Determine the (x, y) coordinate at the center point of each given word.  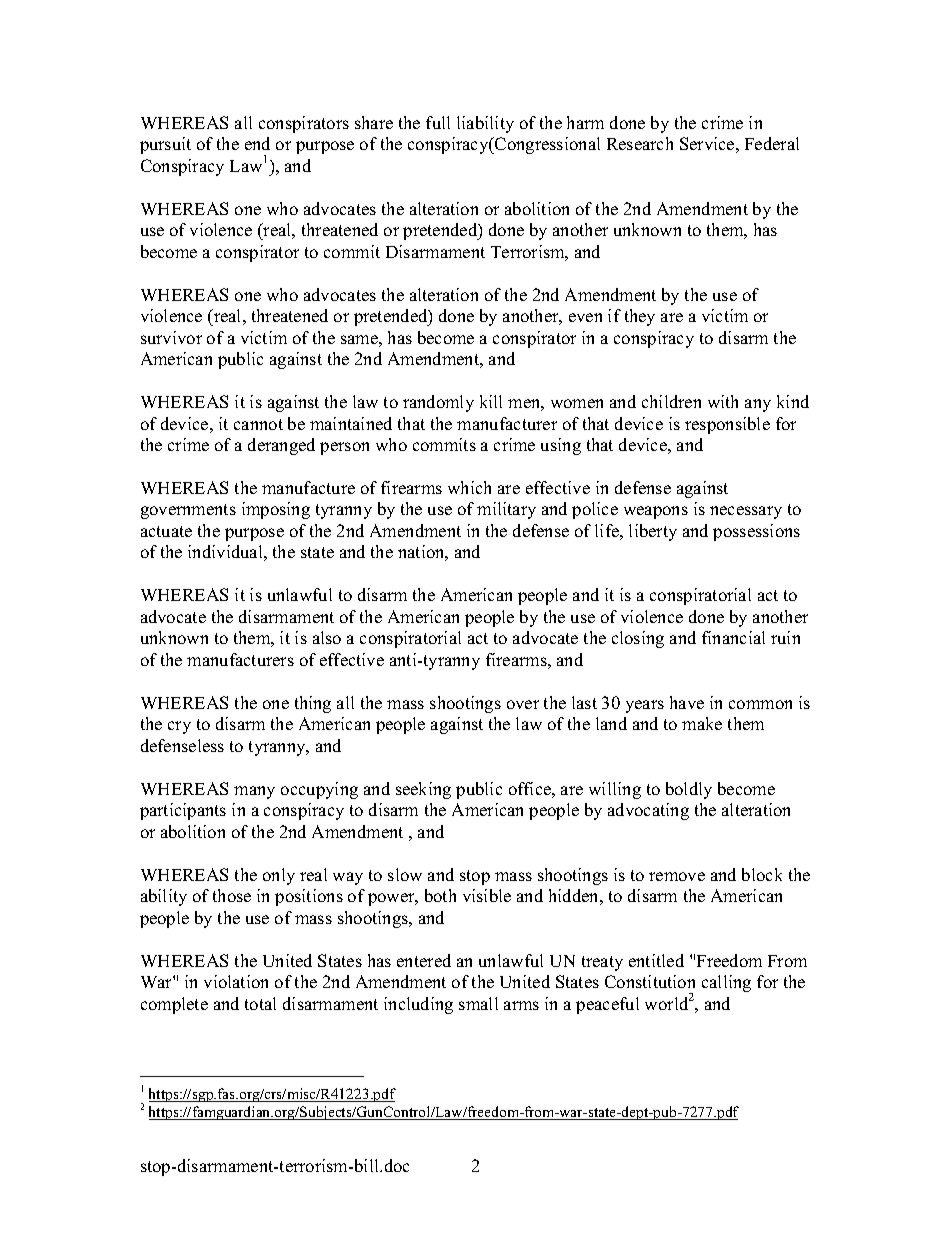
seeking (423, 790)
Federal (772, 143)
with (723, 401)
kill (491, 401)
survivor (171, 337)
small (478, 1003)
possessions (756, 532)
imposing (276, 510)
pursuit (165, 145)
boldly (689, 790)
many (254, 792)
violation (236, 981)
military (506, 510)
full (438, 122)
